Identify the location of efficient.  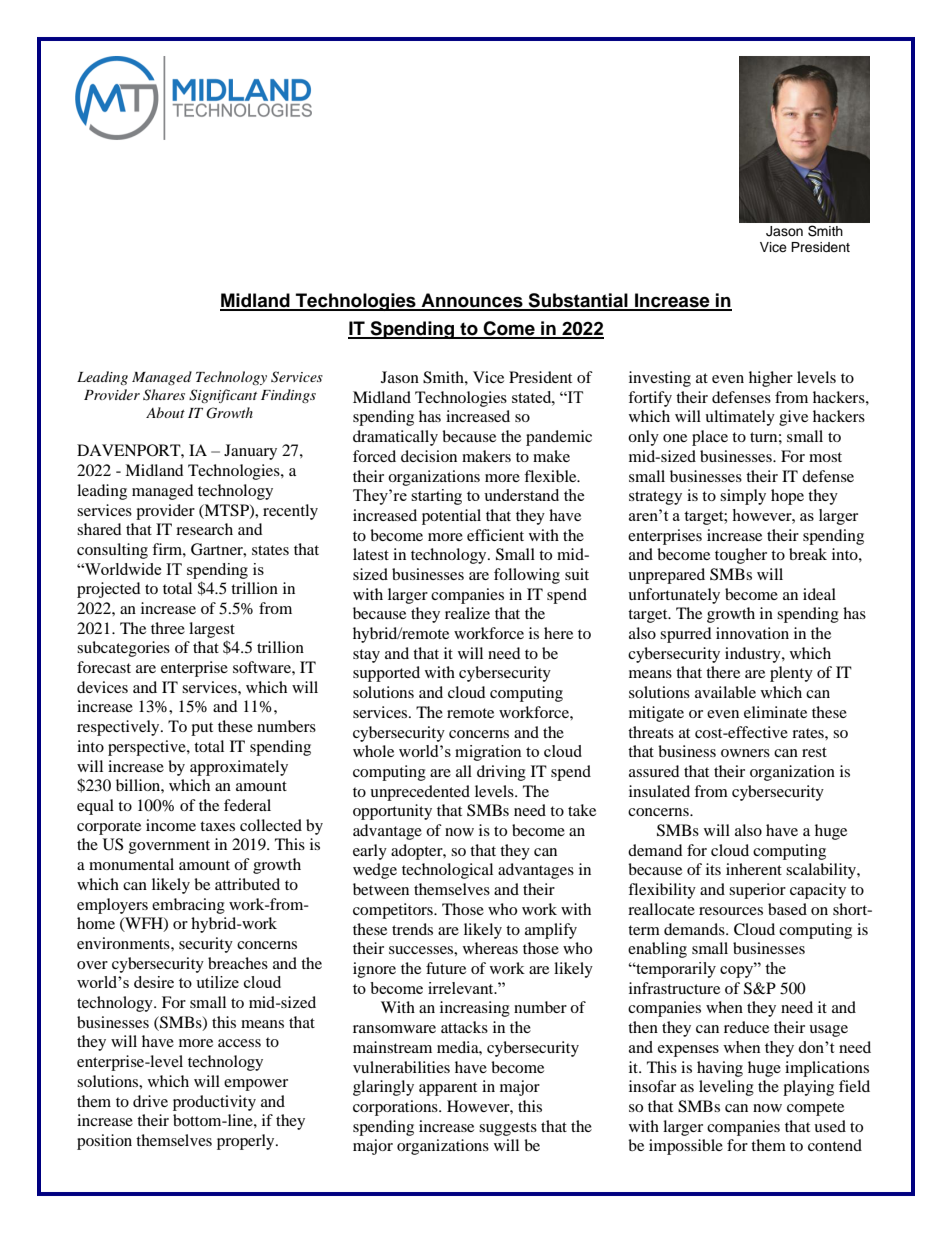
(495, 535).
